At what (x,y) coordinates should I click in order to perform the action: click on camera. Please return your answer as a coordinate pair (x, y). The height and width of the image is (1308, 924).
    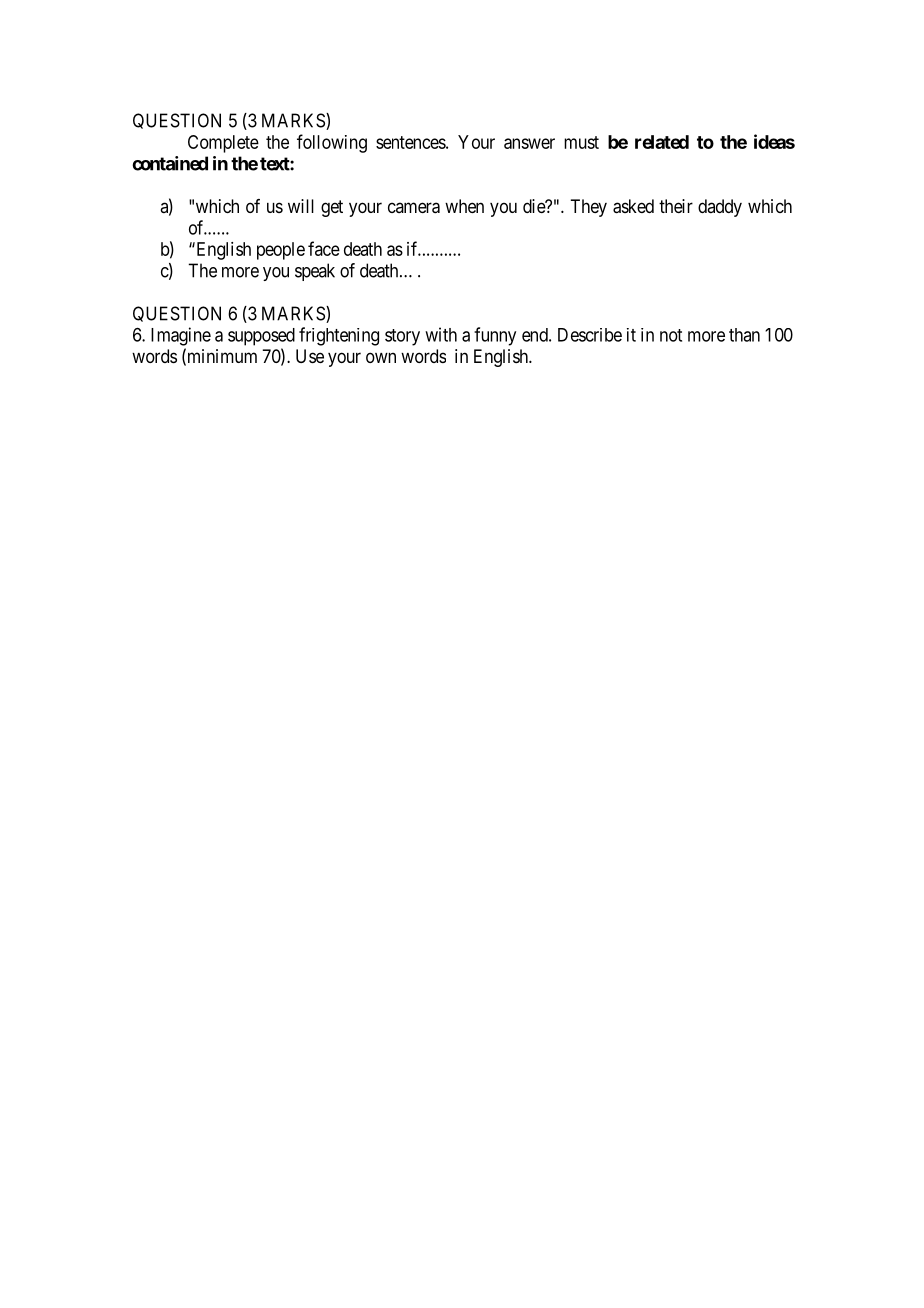
    Looking at the image, I should click on (414, 208).
